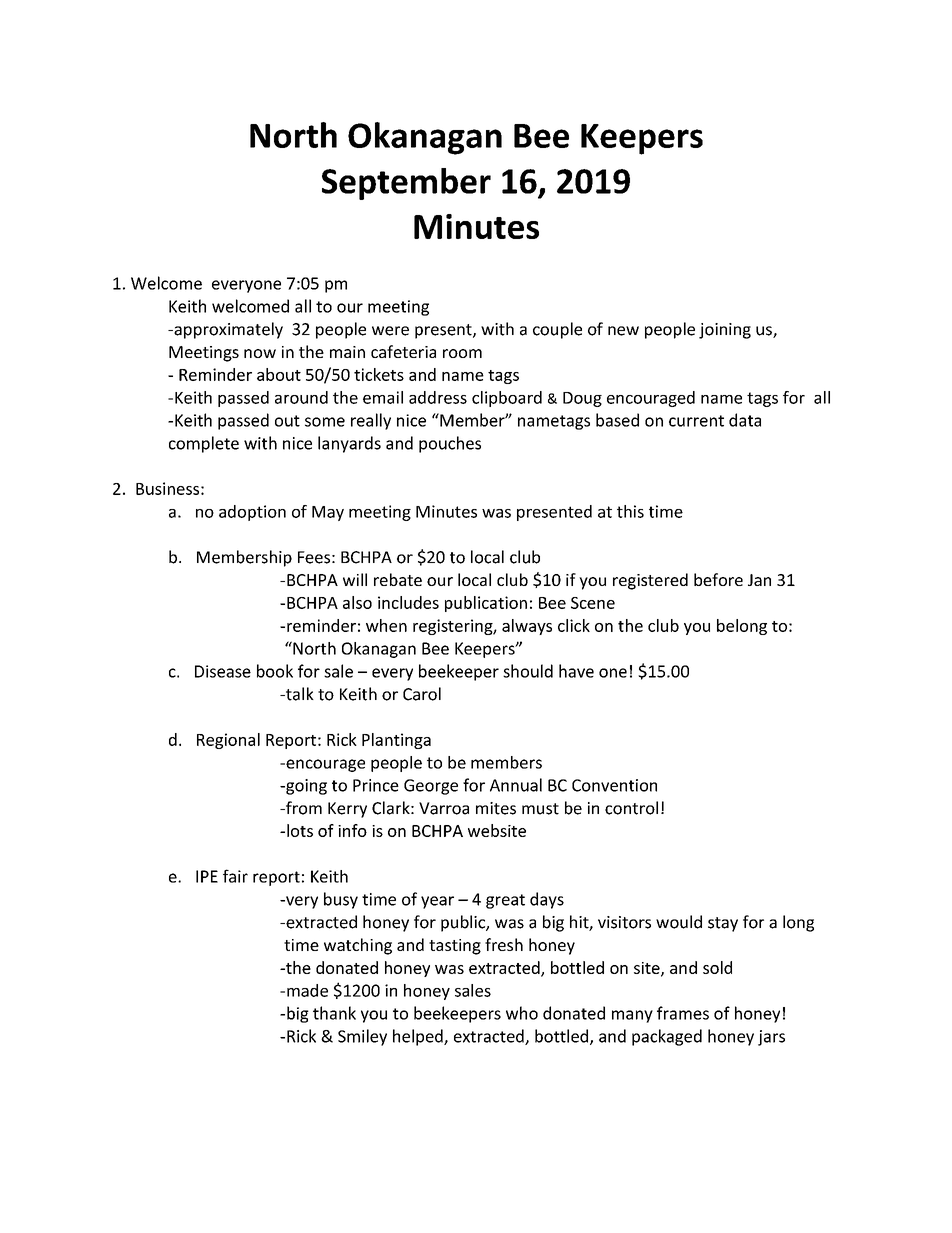  Describe the element at coordinates (496, 808) in the document. I see `mites` at that location.
